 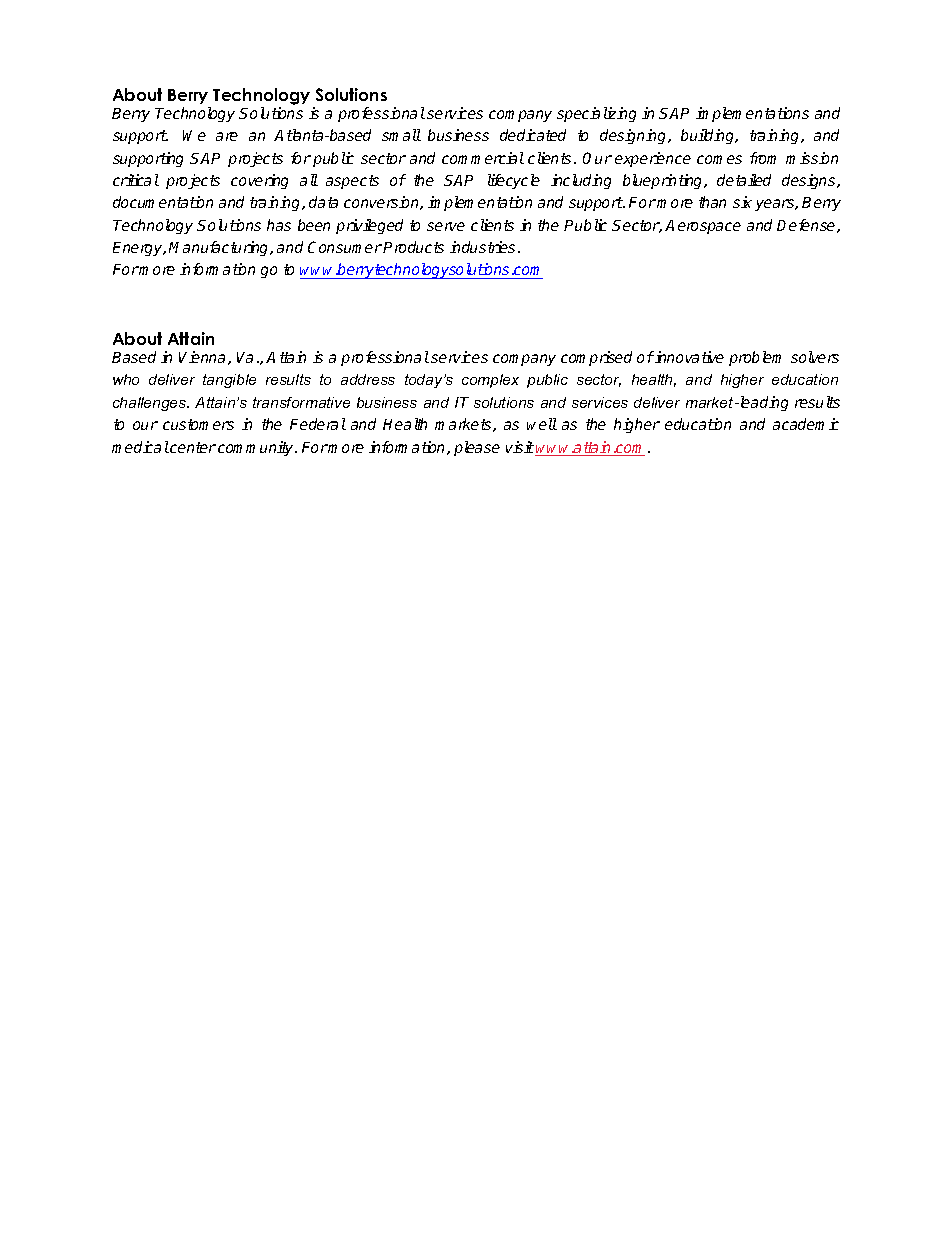 I want to click on are, so click(x=227, y=136).
